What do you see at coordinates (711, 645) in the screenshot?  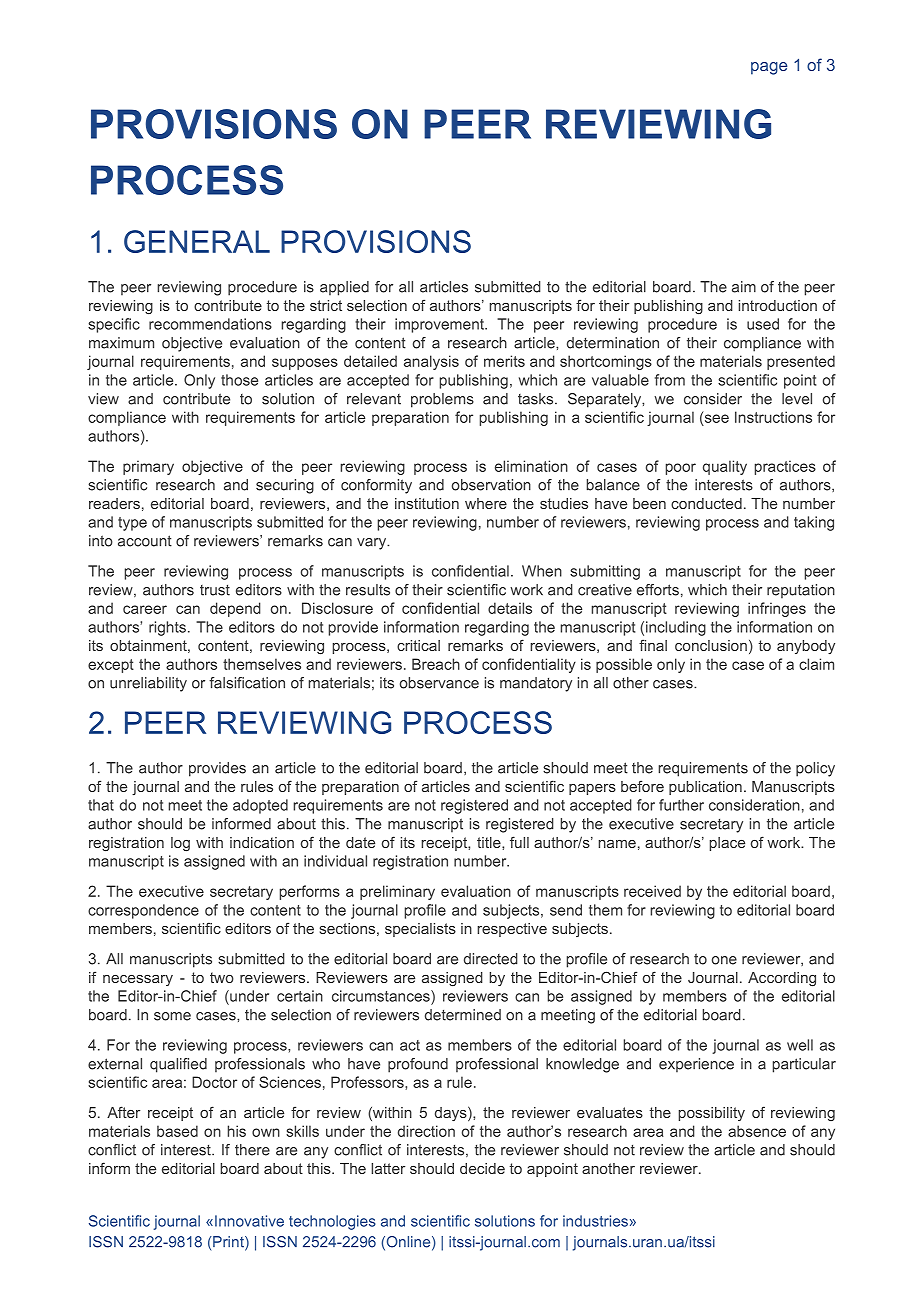 I see `conclusion` at bounding box center [711, 645].
